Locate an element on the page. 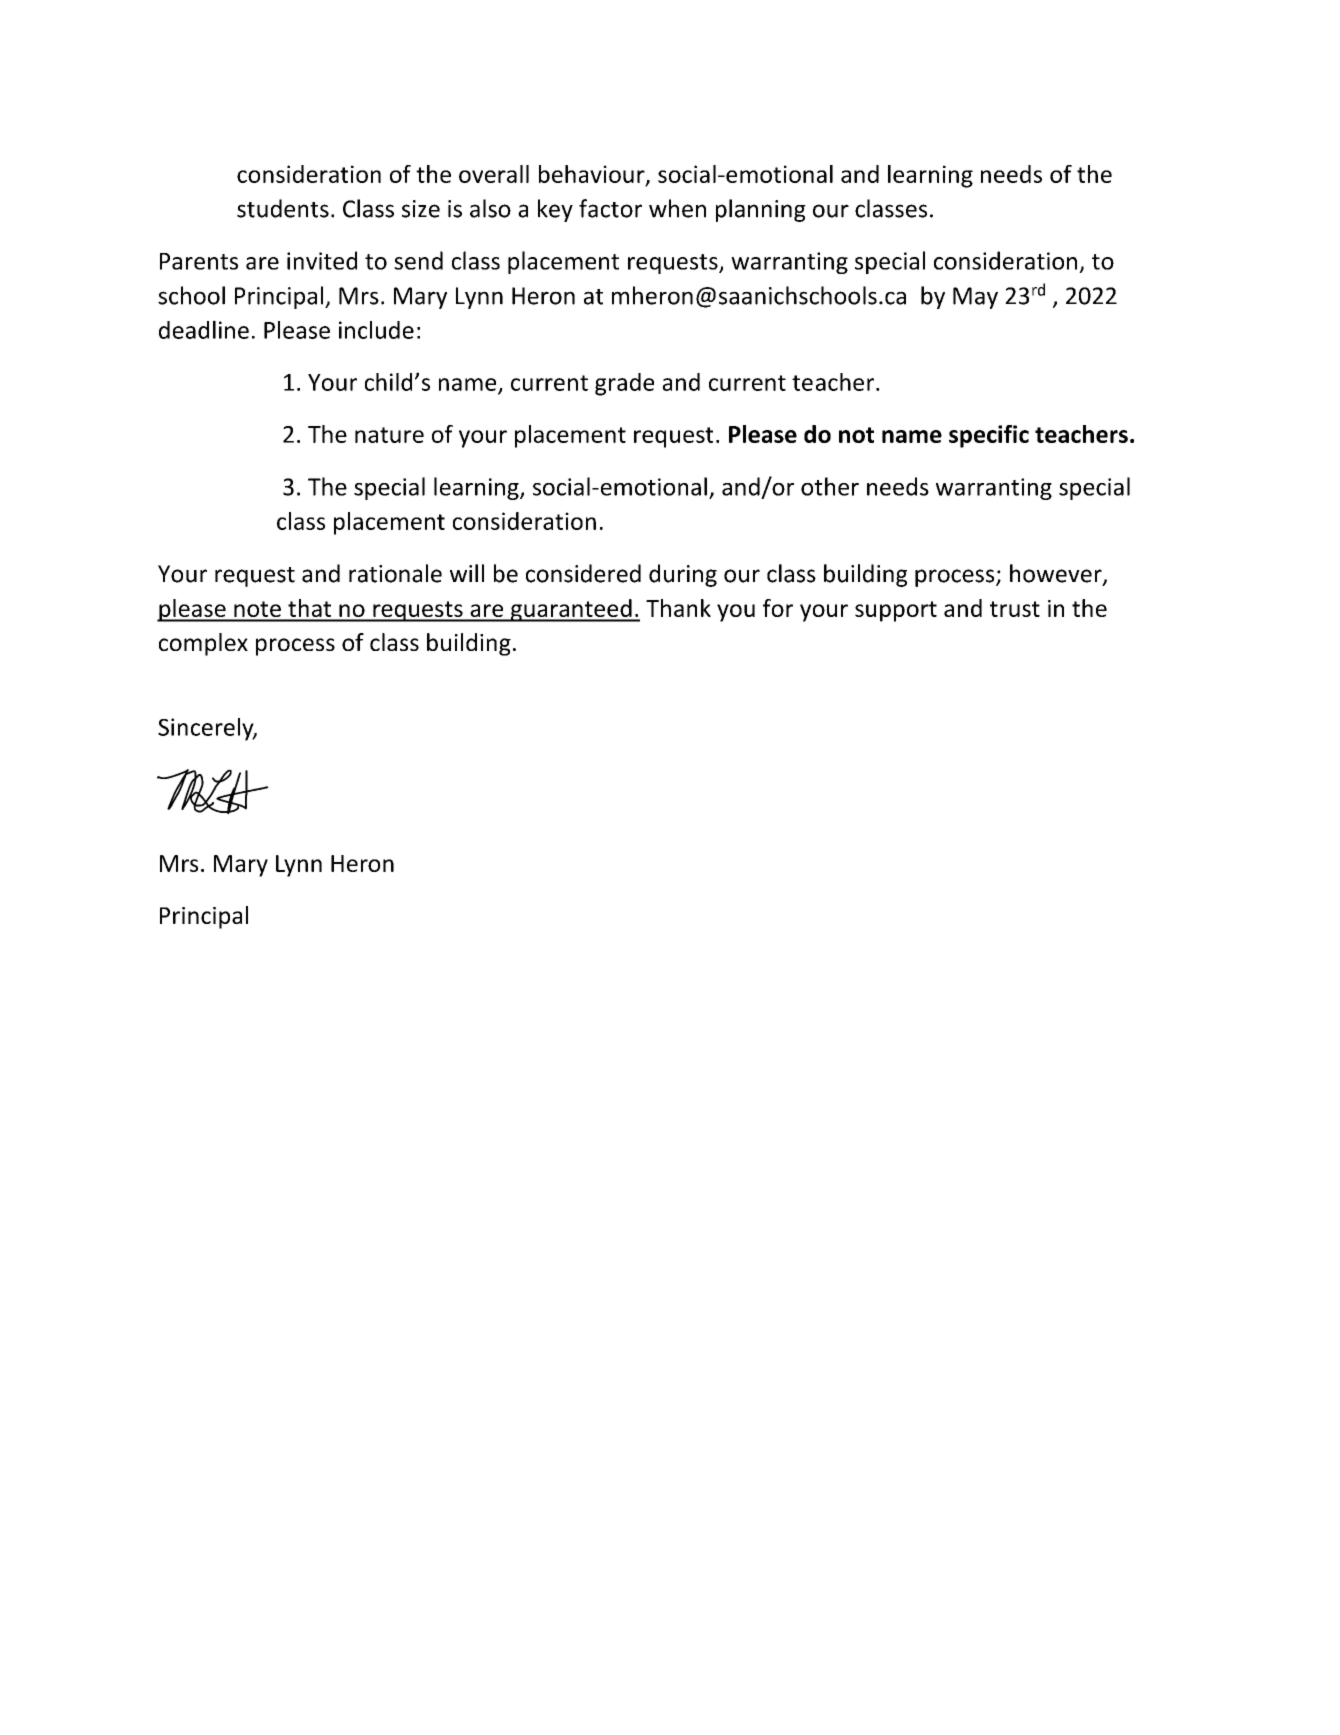  support is located at coordinates (896, 611).
